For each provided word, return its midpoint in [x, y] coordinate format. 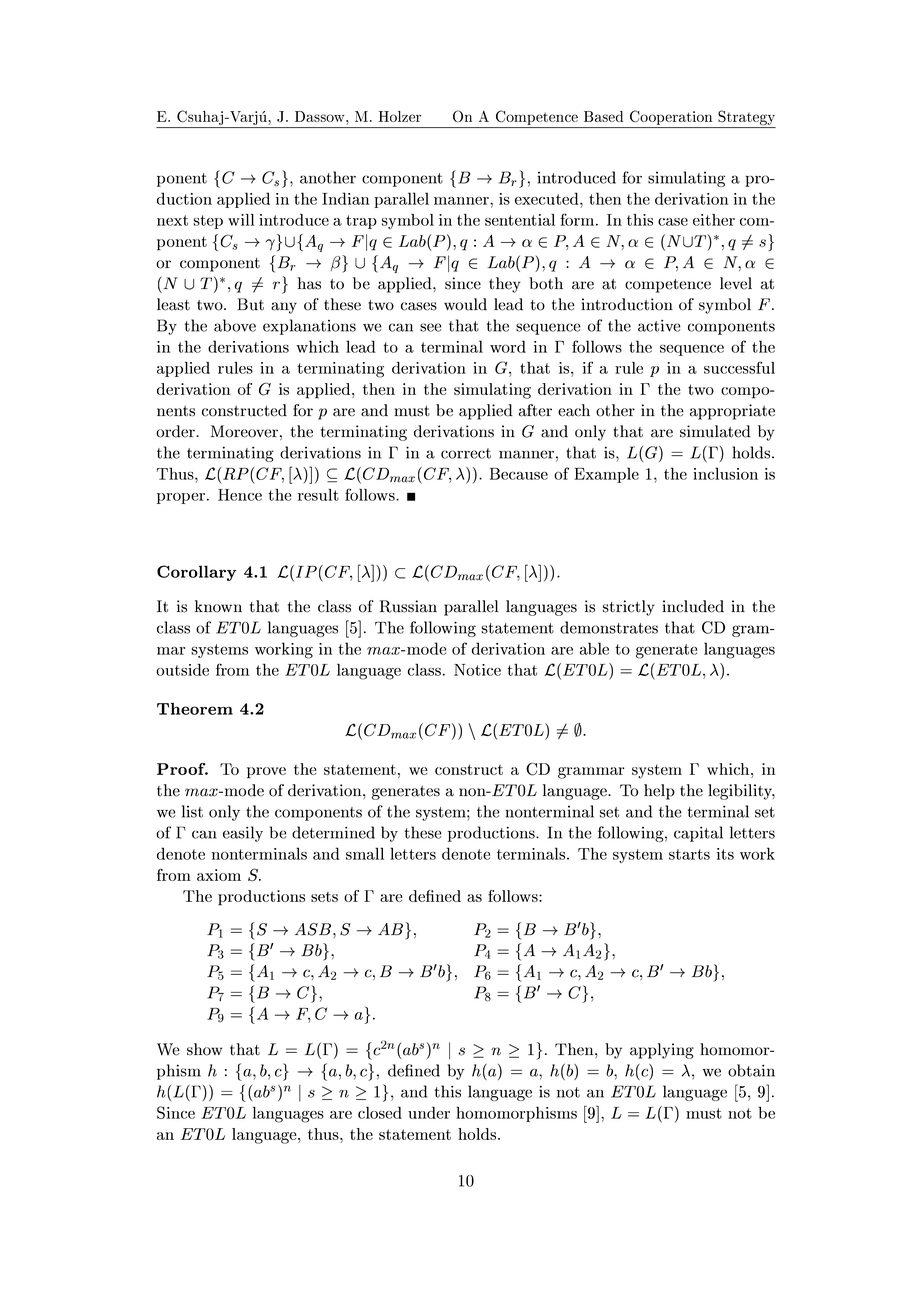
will [241, 220]
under [429, 1113]
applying [662, 1051]
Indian [346, 198]
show [204, 1049]
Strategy [746, 119]
